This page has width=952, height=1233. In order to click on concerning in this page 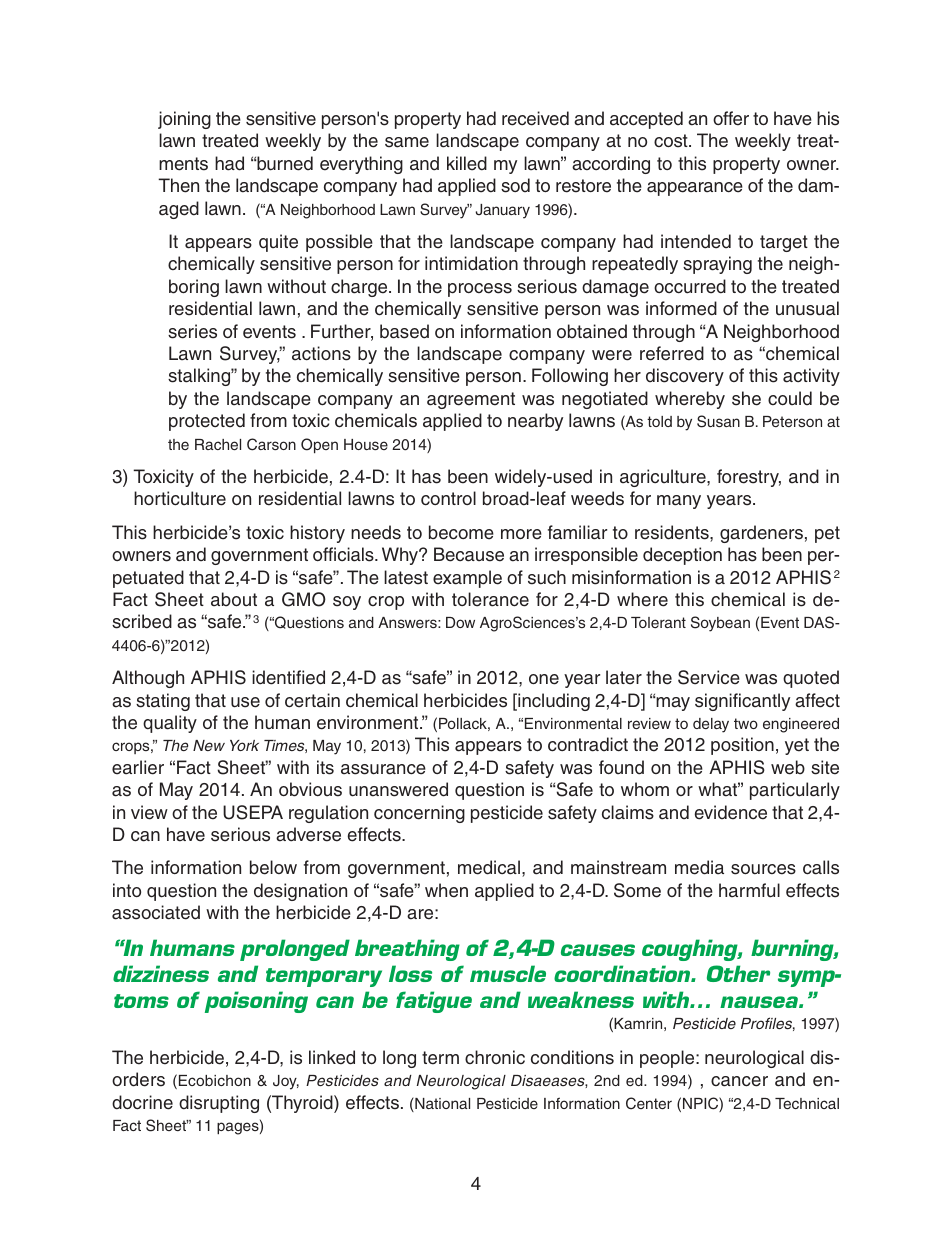, I will do `click(419, 814)`.
